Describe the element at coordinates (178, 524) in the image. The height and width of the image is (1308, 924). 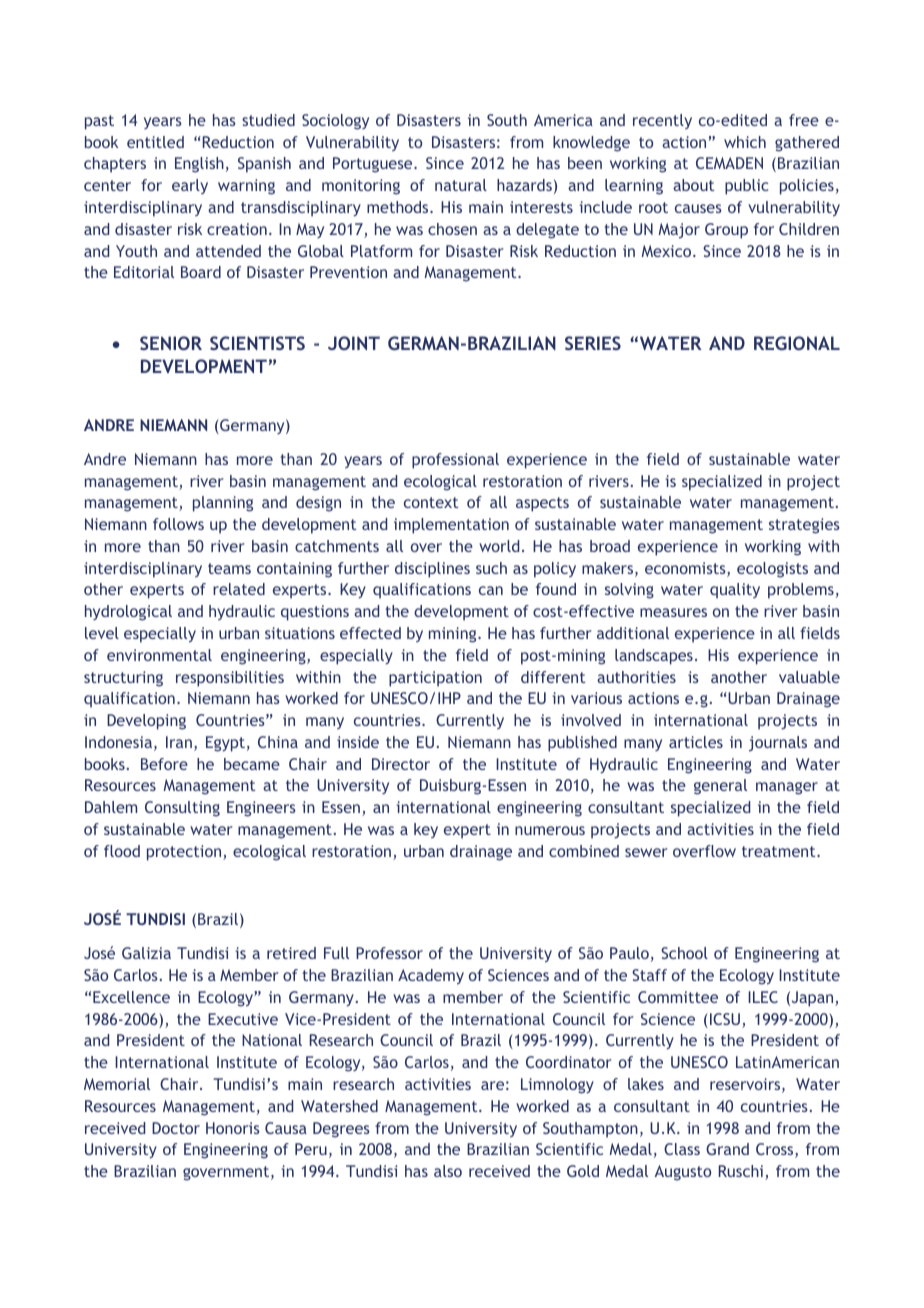
I see `follows` at that location.
